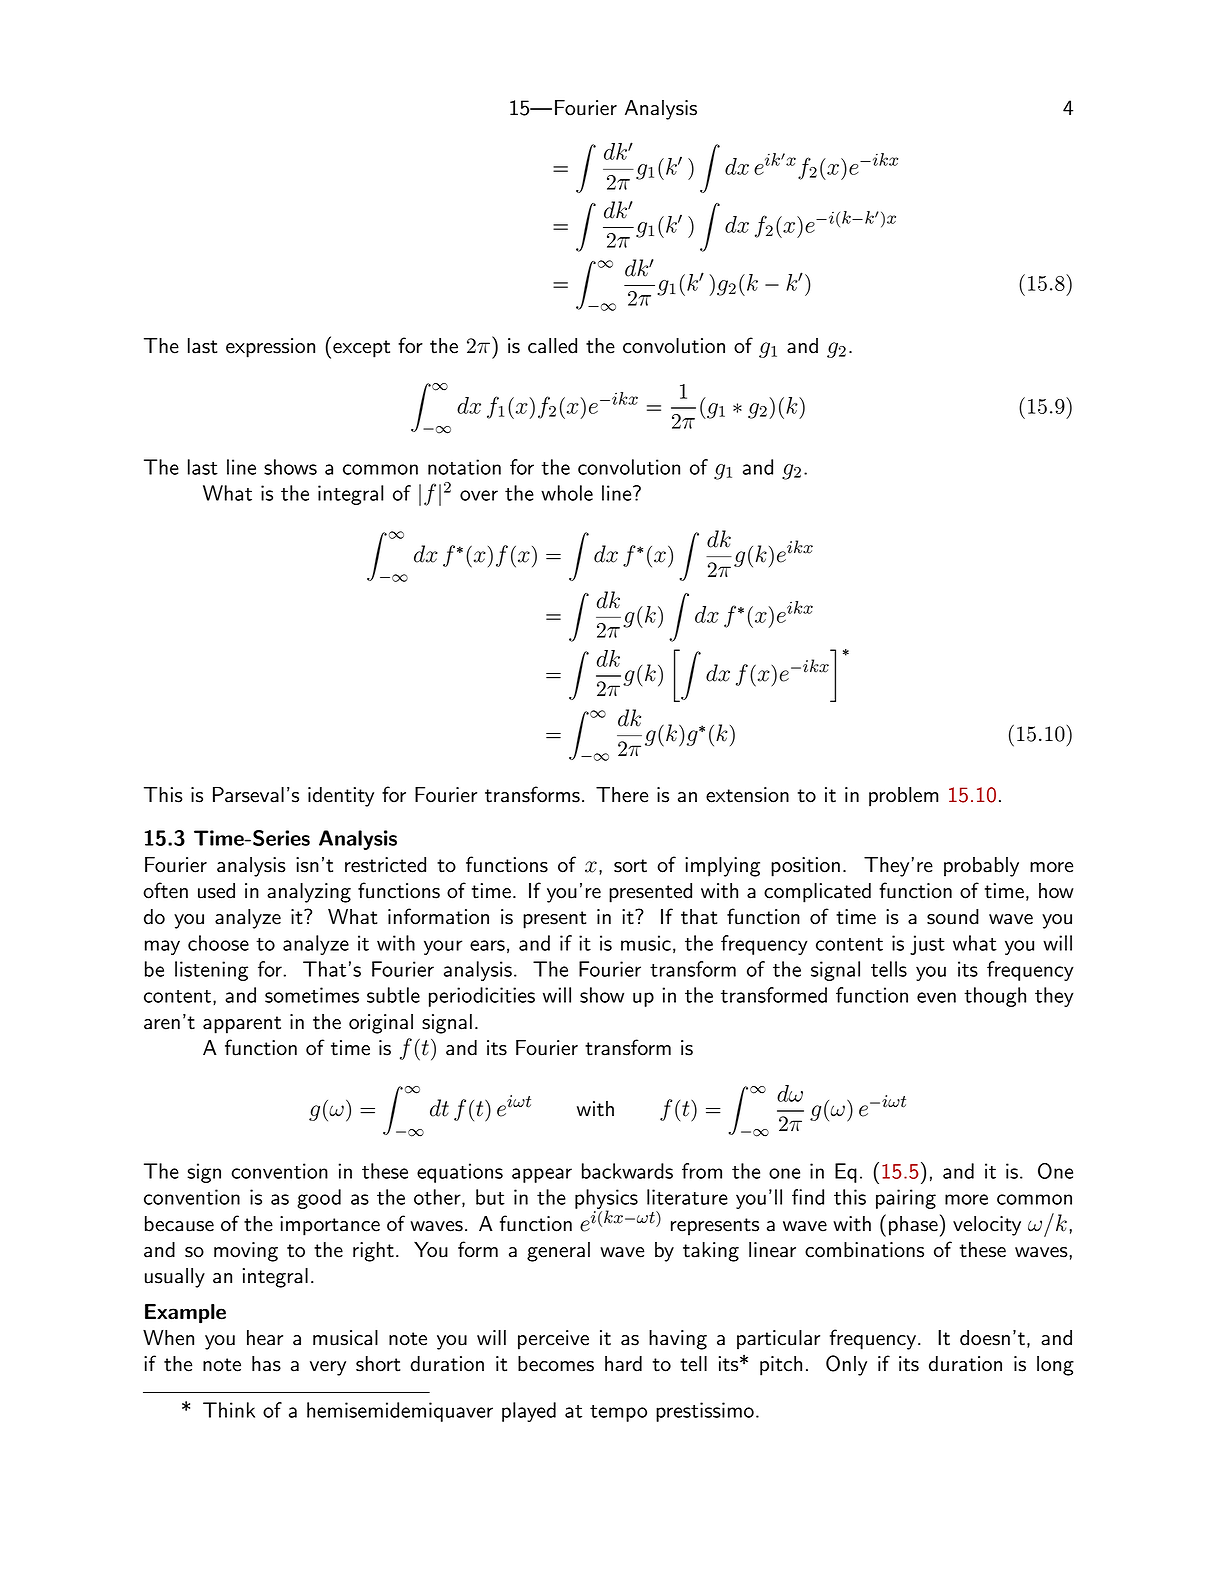 The image size is (1217, 1575). Describe the element at coordinates (381, 1024) in the document. I see `original` at that location.
